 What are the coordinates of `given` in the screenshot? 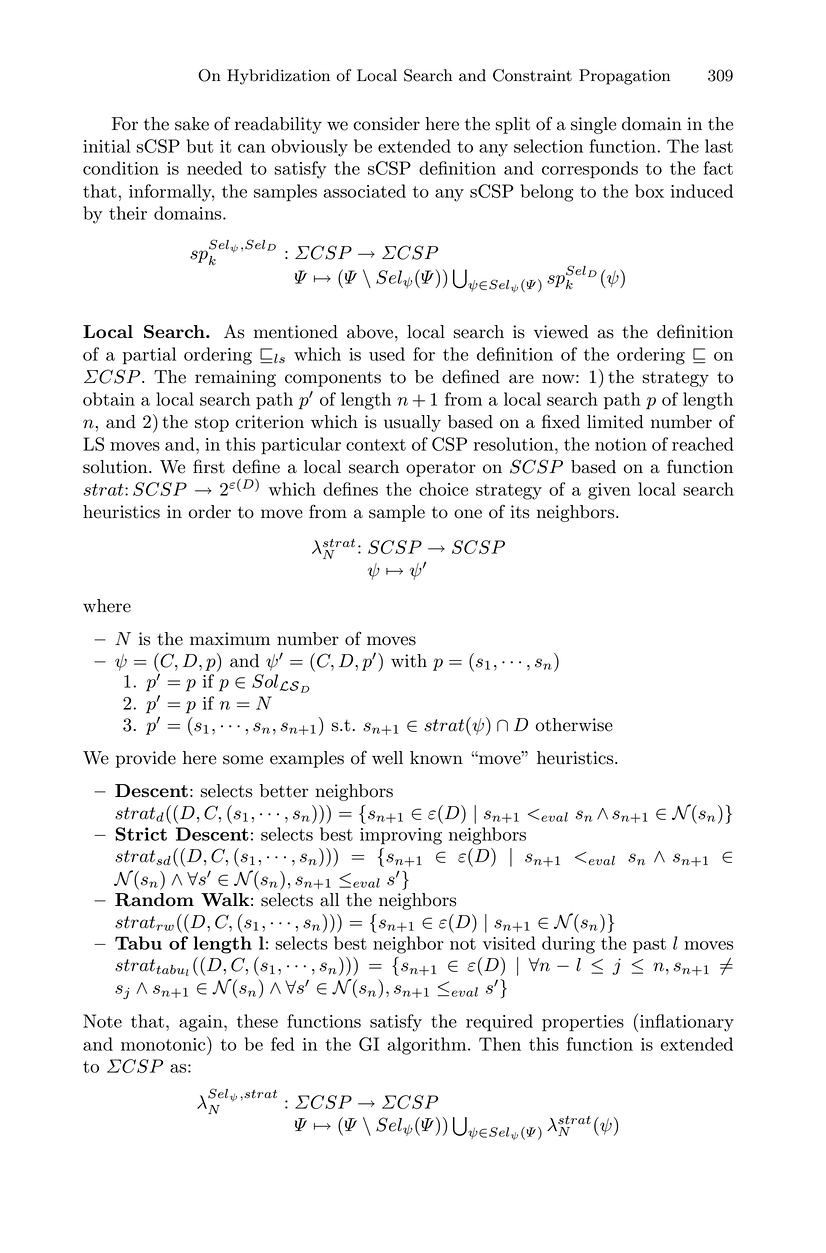 It's located at (609, 491).
